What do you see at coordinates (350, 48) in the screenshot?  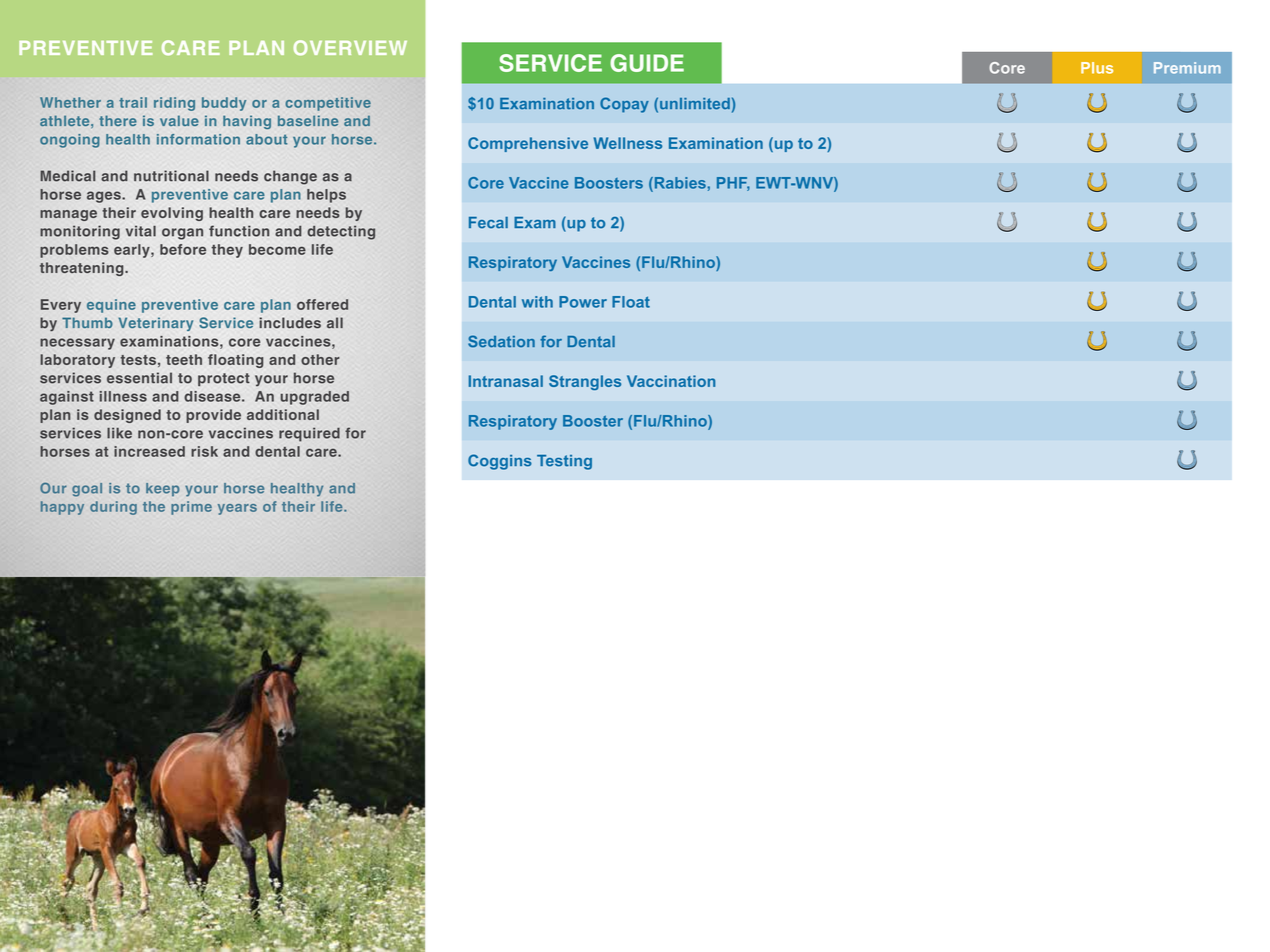 I see `OVERVIEW` at bounding box center [350, 48].
